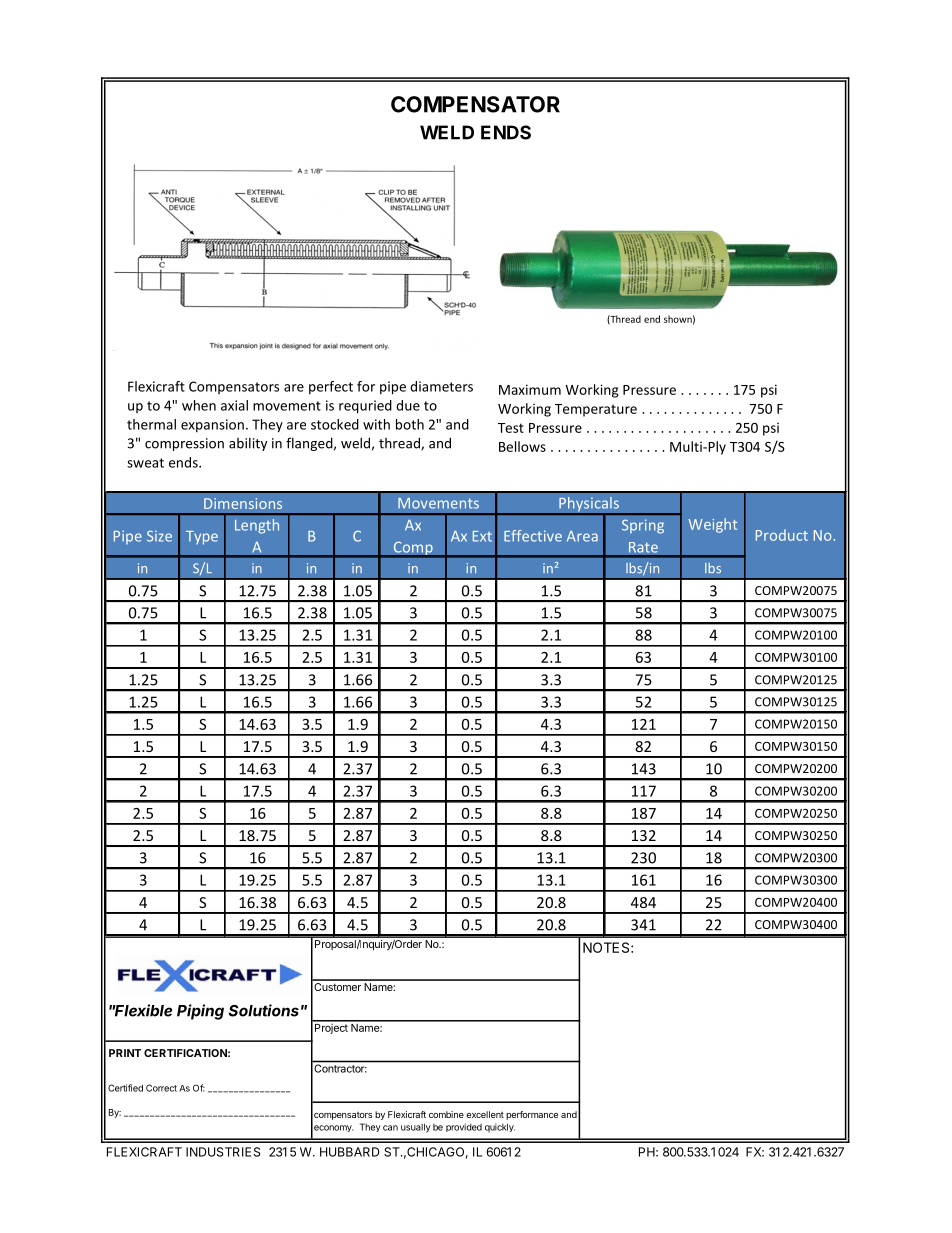 This screenshot has height=1233, width=952. Describe the element at coordinates (199, 405) in the screenshot. I see `when` at that location.
